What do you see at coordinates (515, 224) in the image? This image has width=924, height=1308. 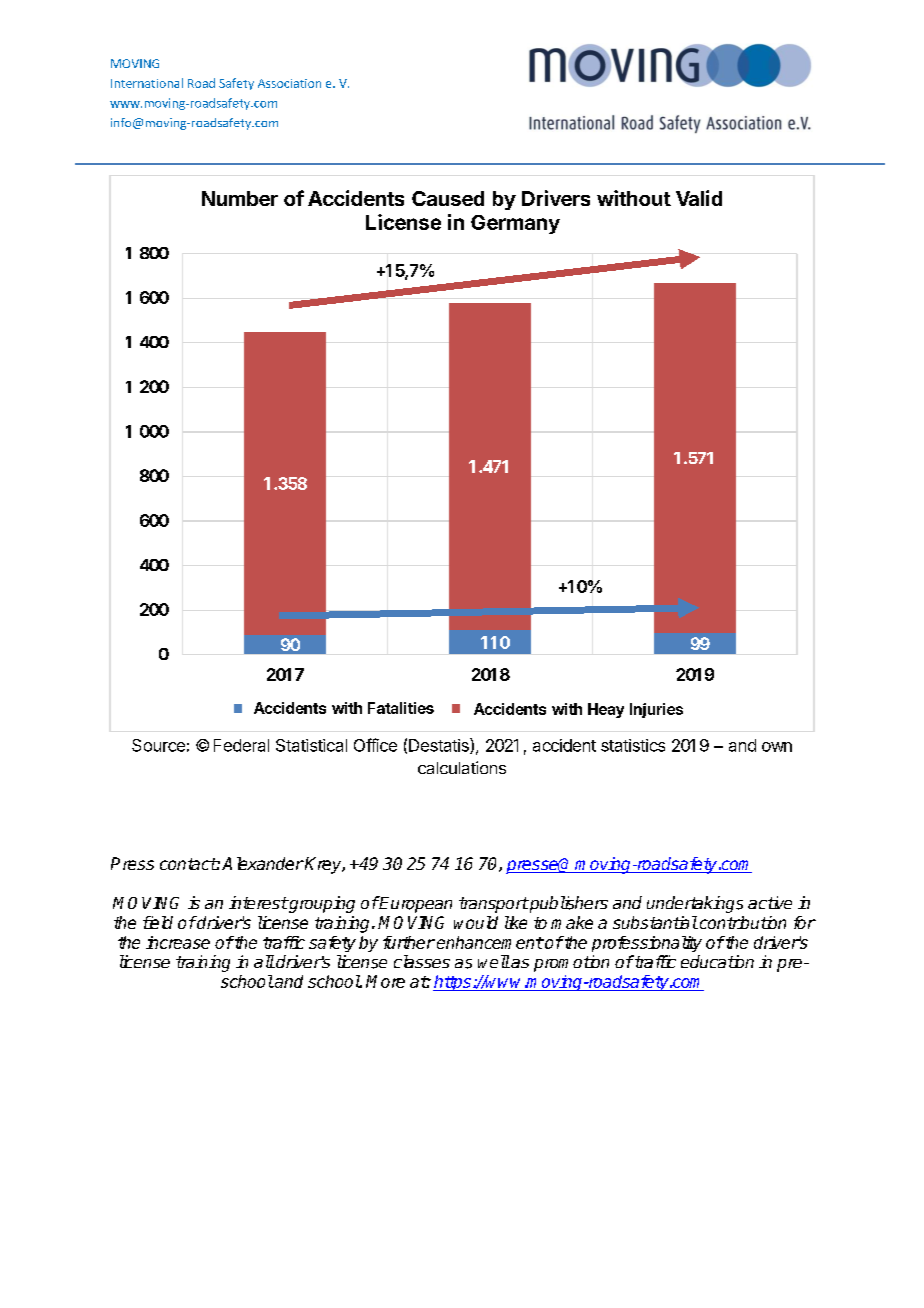 I see `Germany` at bounding box center [515, 224].
